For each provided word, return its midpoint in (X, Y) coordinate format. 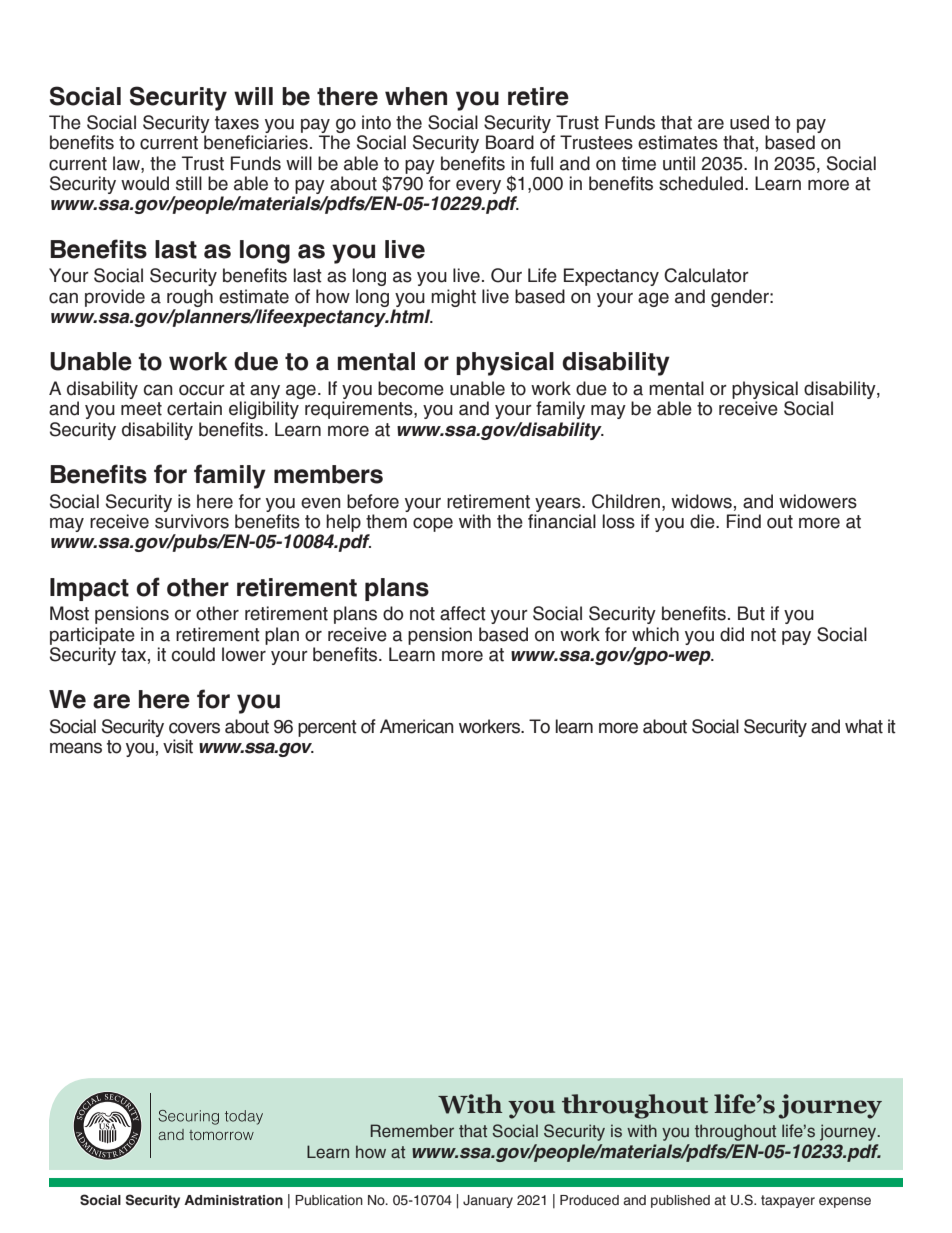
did (732, 634)
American (417, 726)
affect (463, 613)
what (864, 726)
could (193, 654)
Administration (233, 1200)
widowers (818, 501)
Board (510, 142)
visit (178, 746)
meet (141, 409)
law (127, 163)
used (749, 122)
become (411, 388)
